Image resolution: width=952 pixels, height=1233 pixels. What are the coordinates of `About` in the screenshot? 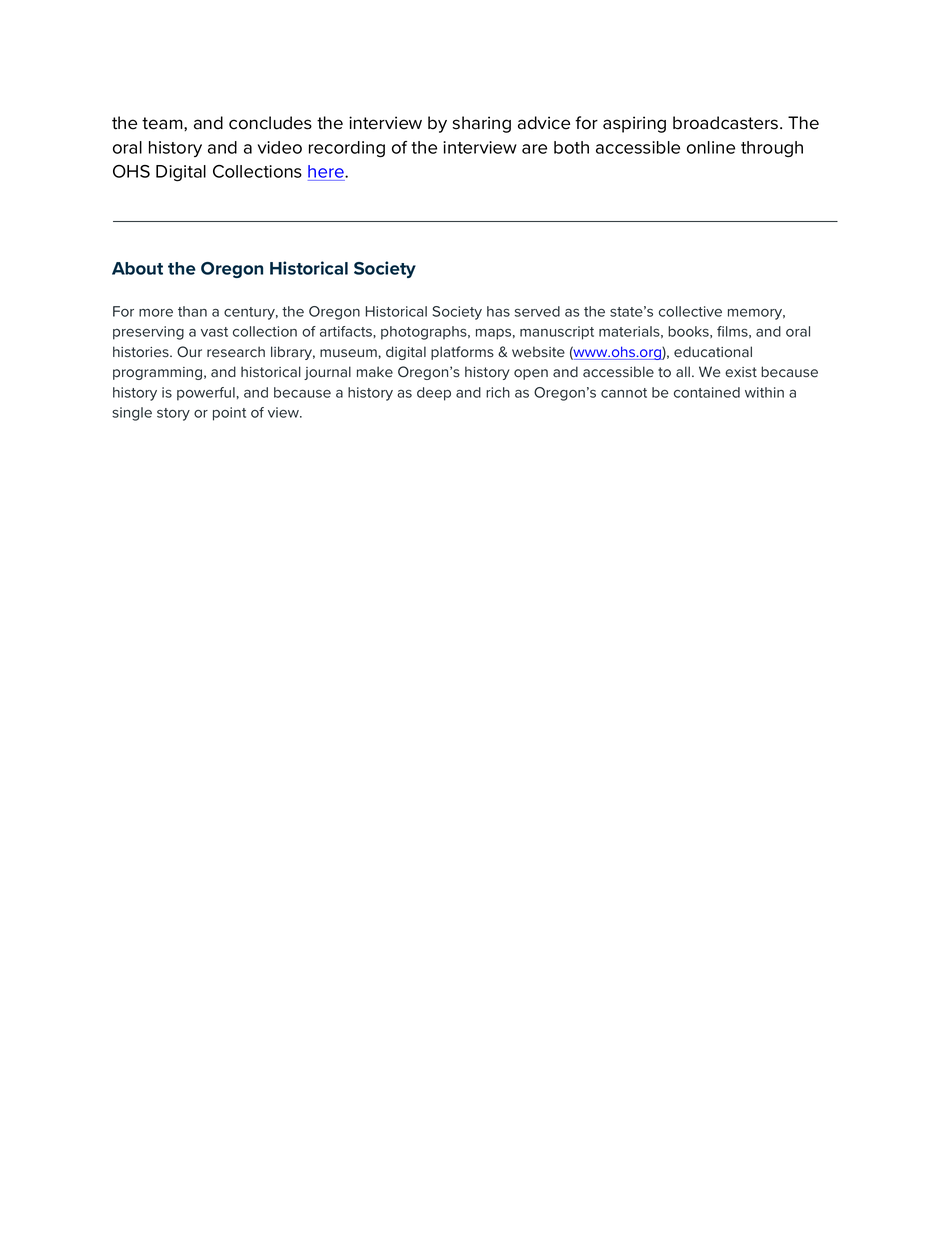 It's located at (137, 268).
